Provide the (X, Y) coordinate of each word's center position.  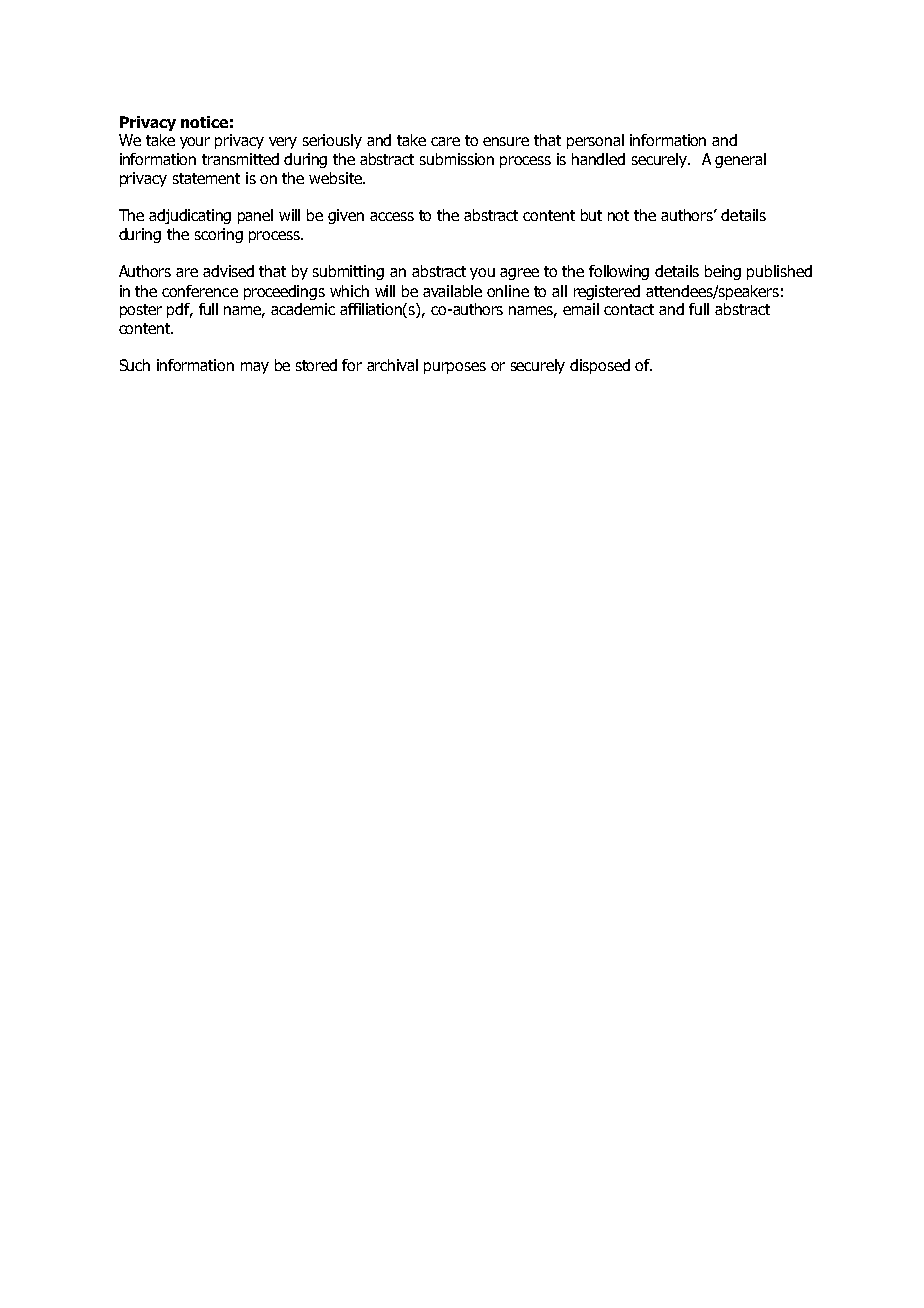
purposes (455, 368)
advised (228, 271)
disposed (600, 366)
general (740, 160)
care (445, 141)
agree (519, 274)
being (723, 272)
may (255, 368)
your (195, 143)
